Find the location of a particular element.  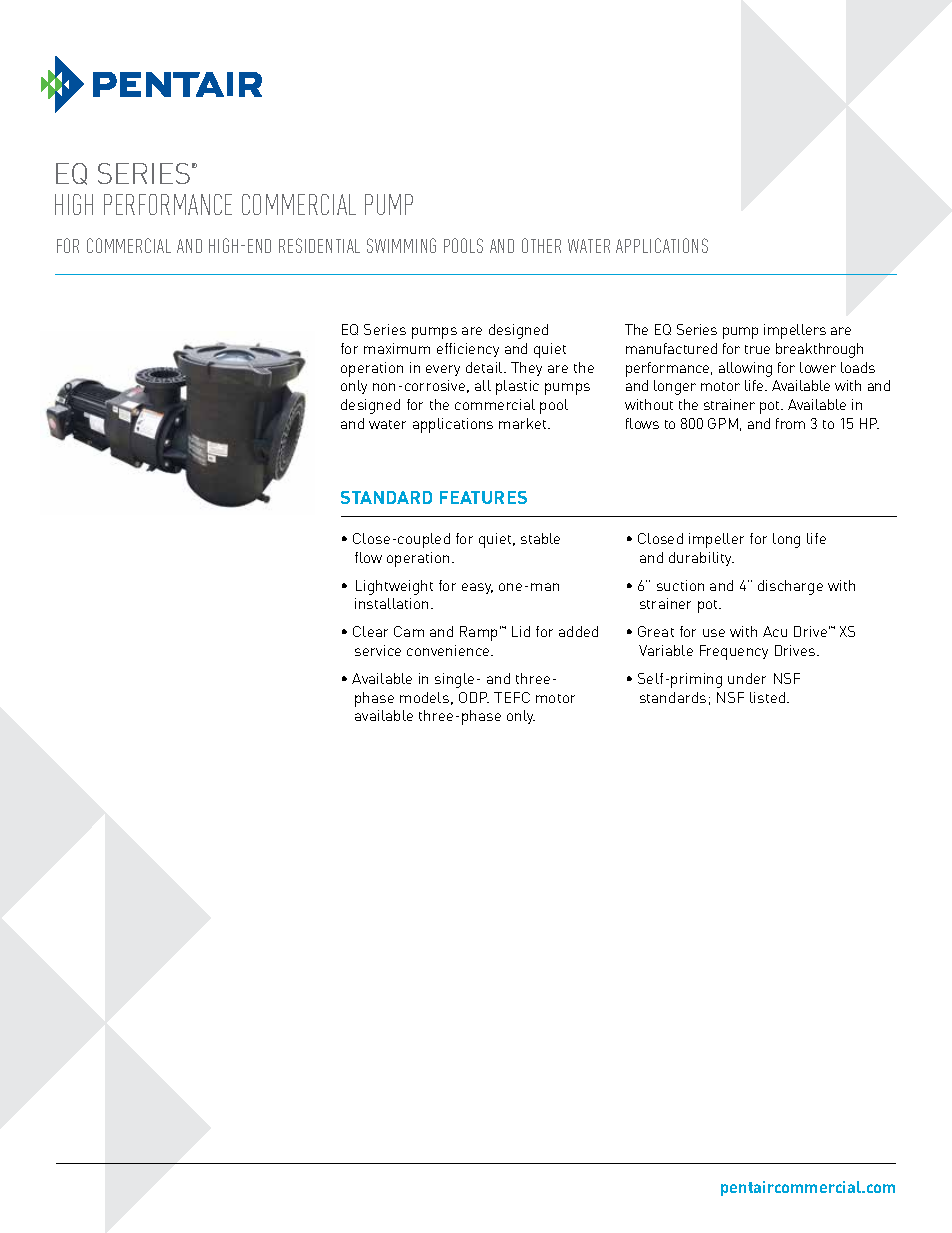

Variable is located at coordinates (666, 650).
